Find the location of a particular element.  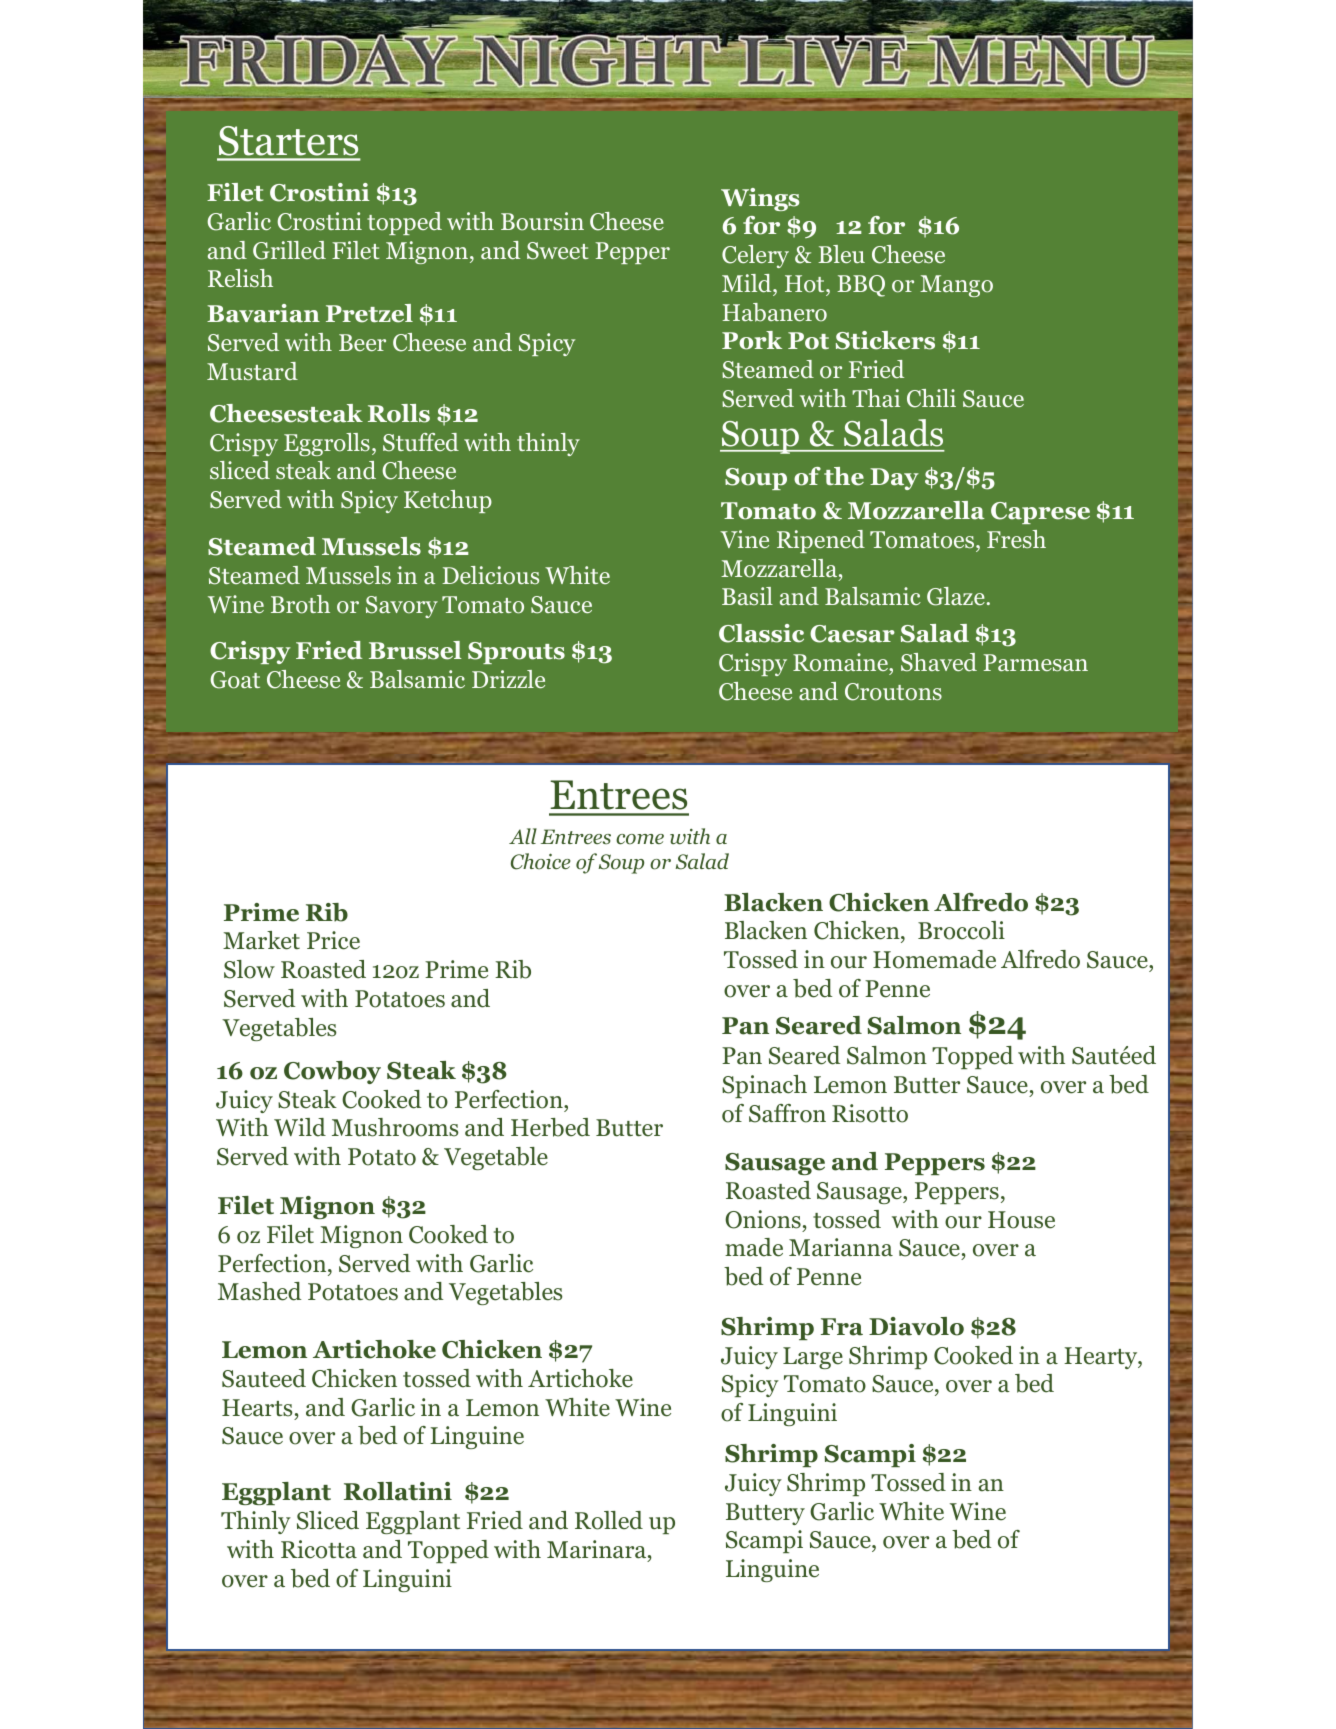

Herbed is located at coordinates (550, 1127).
